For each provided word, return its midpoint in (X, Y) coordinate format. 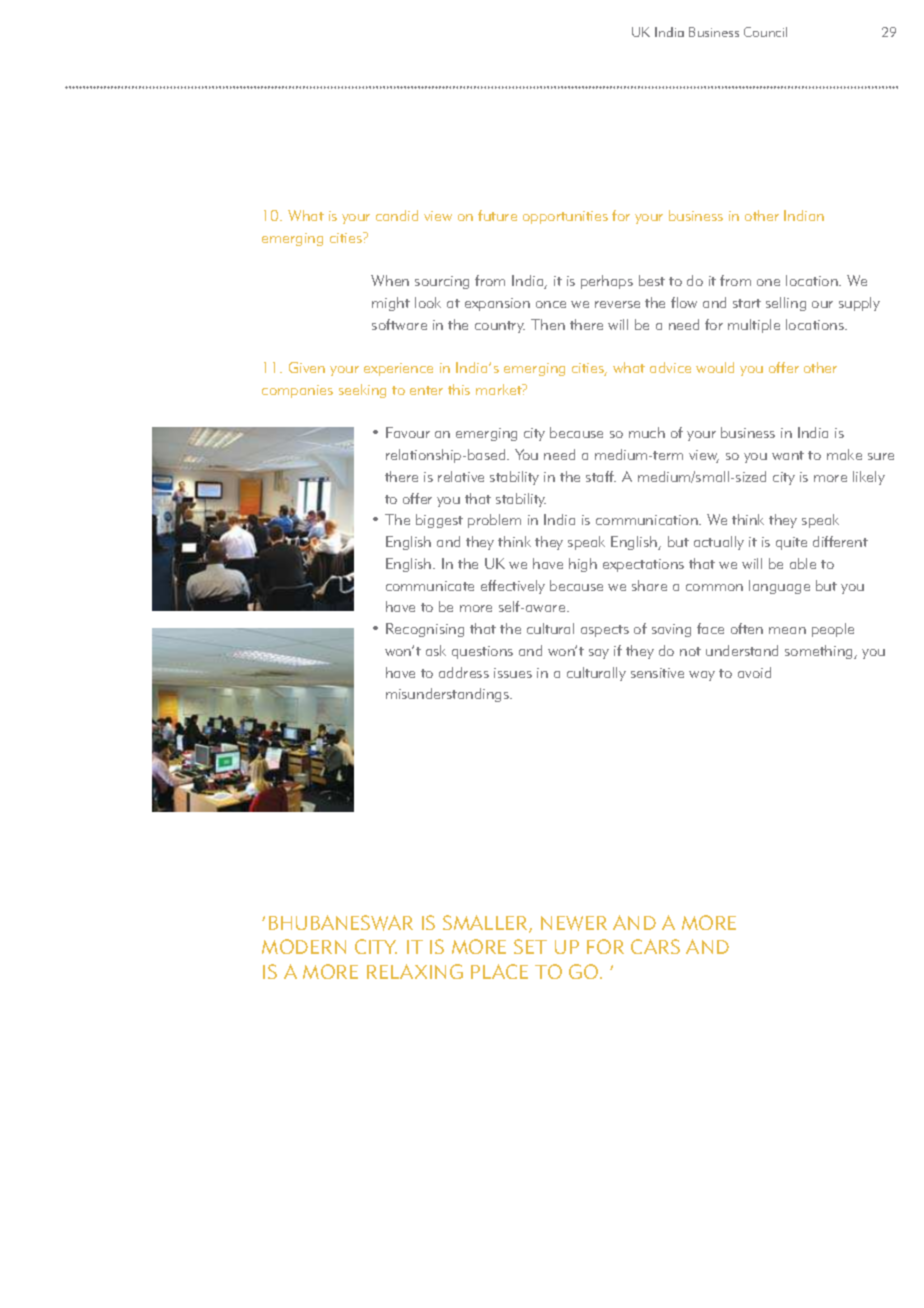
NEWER (574, 923)
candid (397, 215)
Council (765, 32)
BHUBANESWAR (341, 923)
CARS (655, 946)
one (768, 282)
